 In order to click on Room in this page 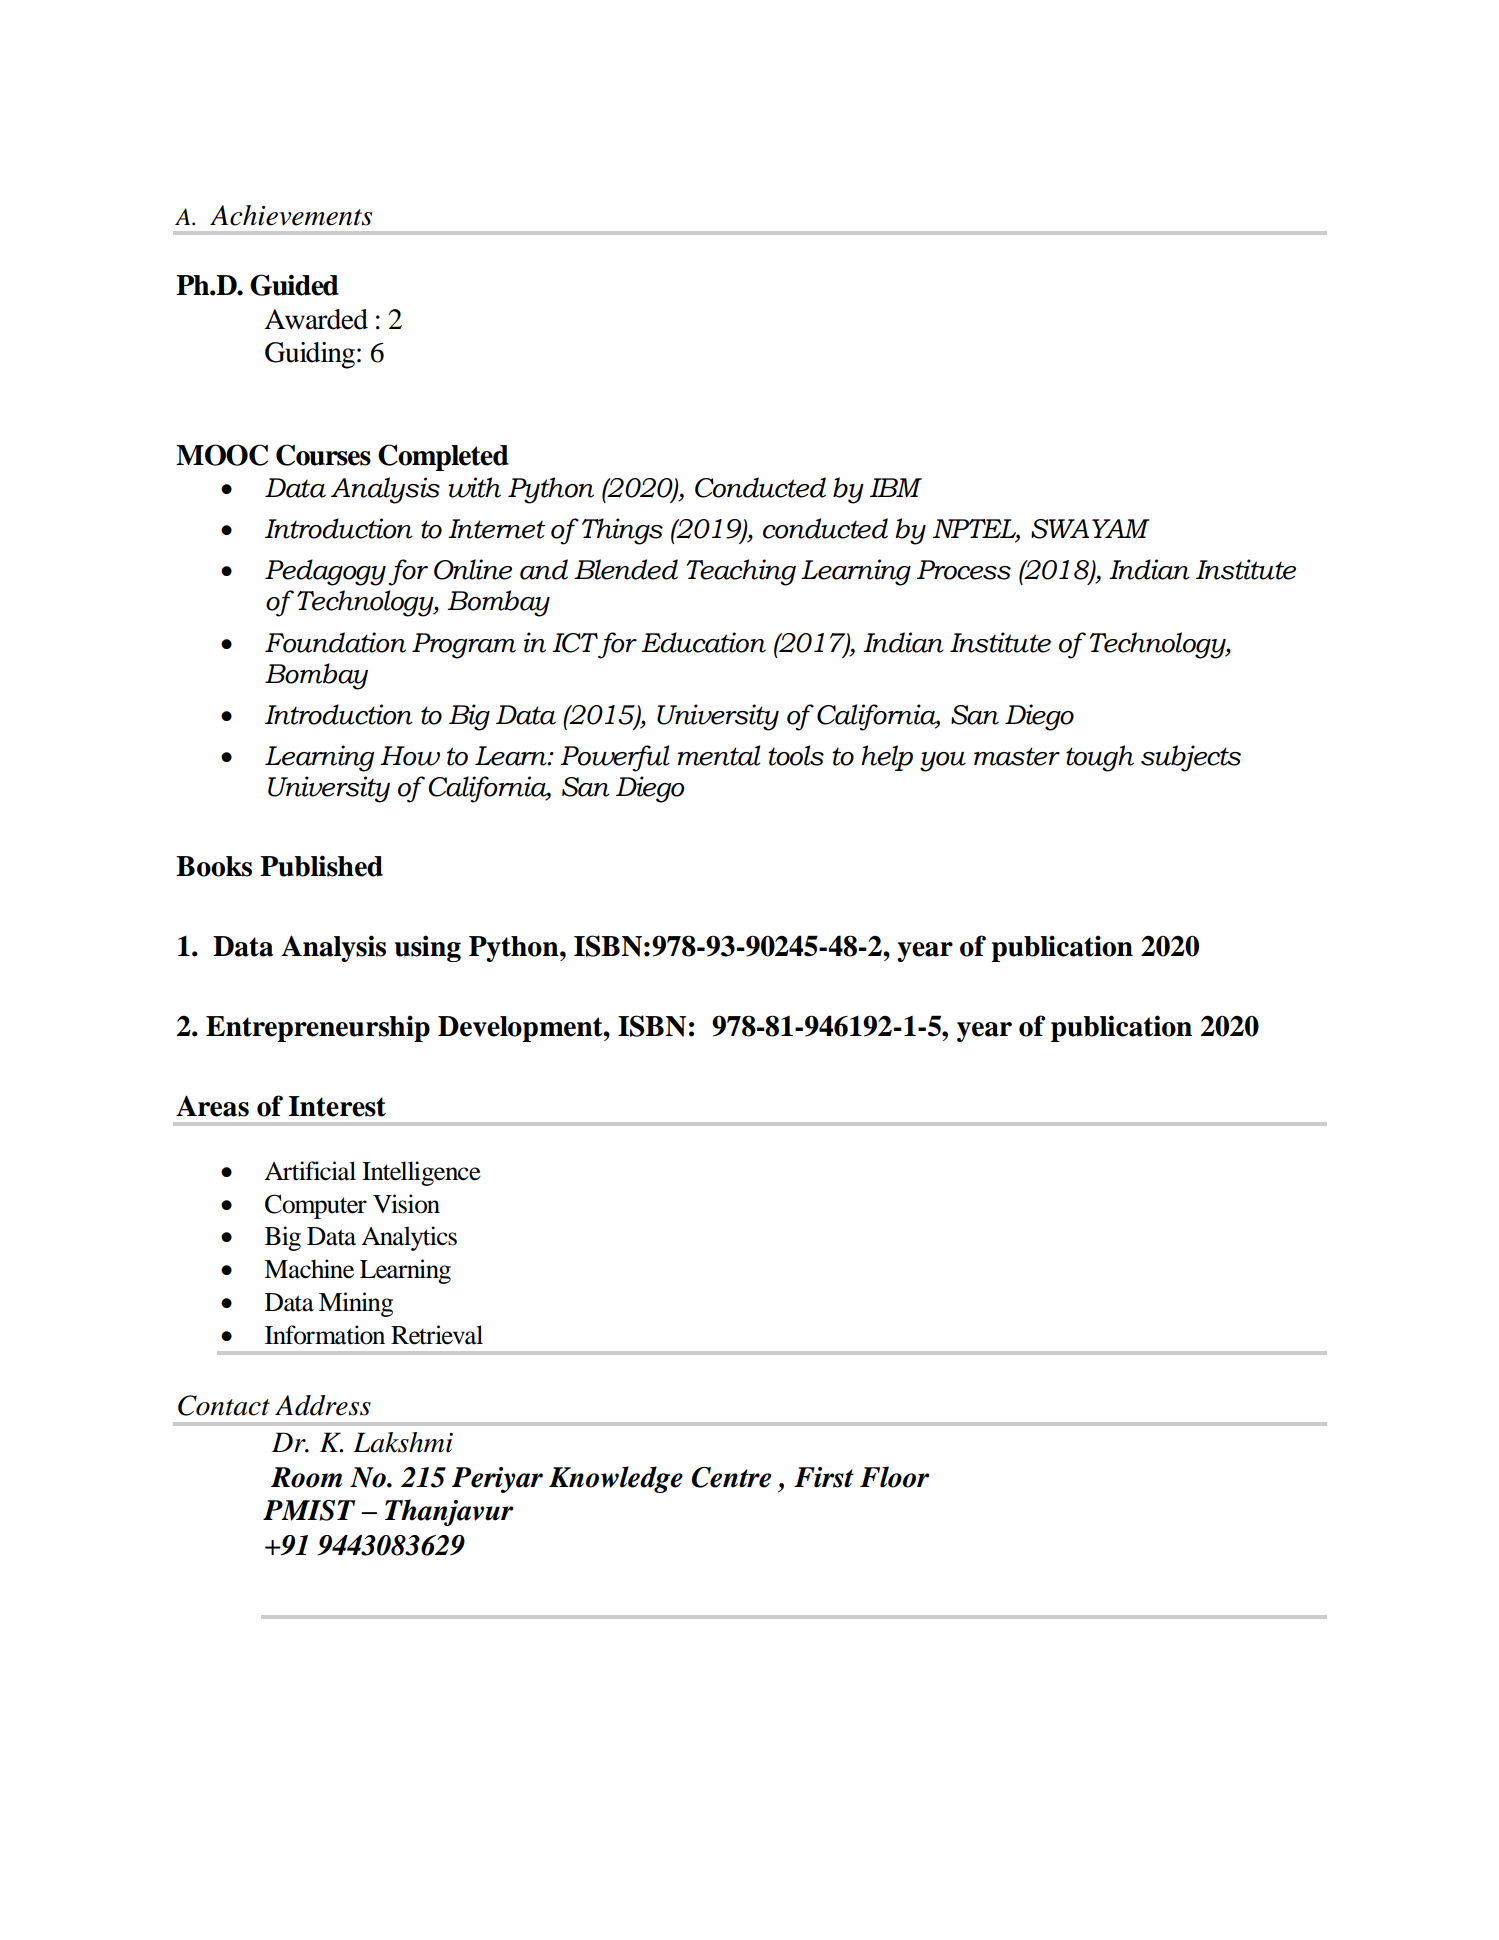, I will do `click(306, 1477)`.
